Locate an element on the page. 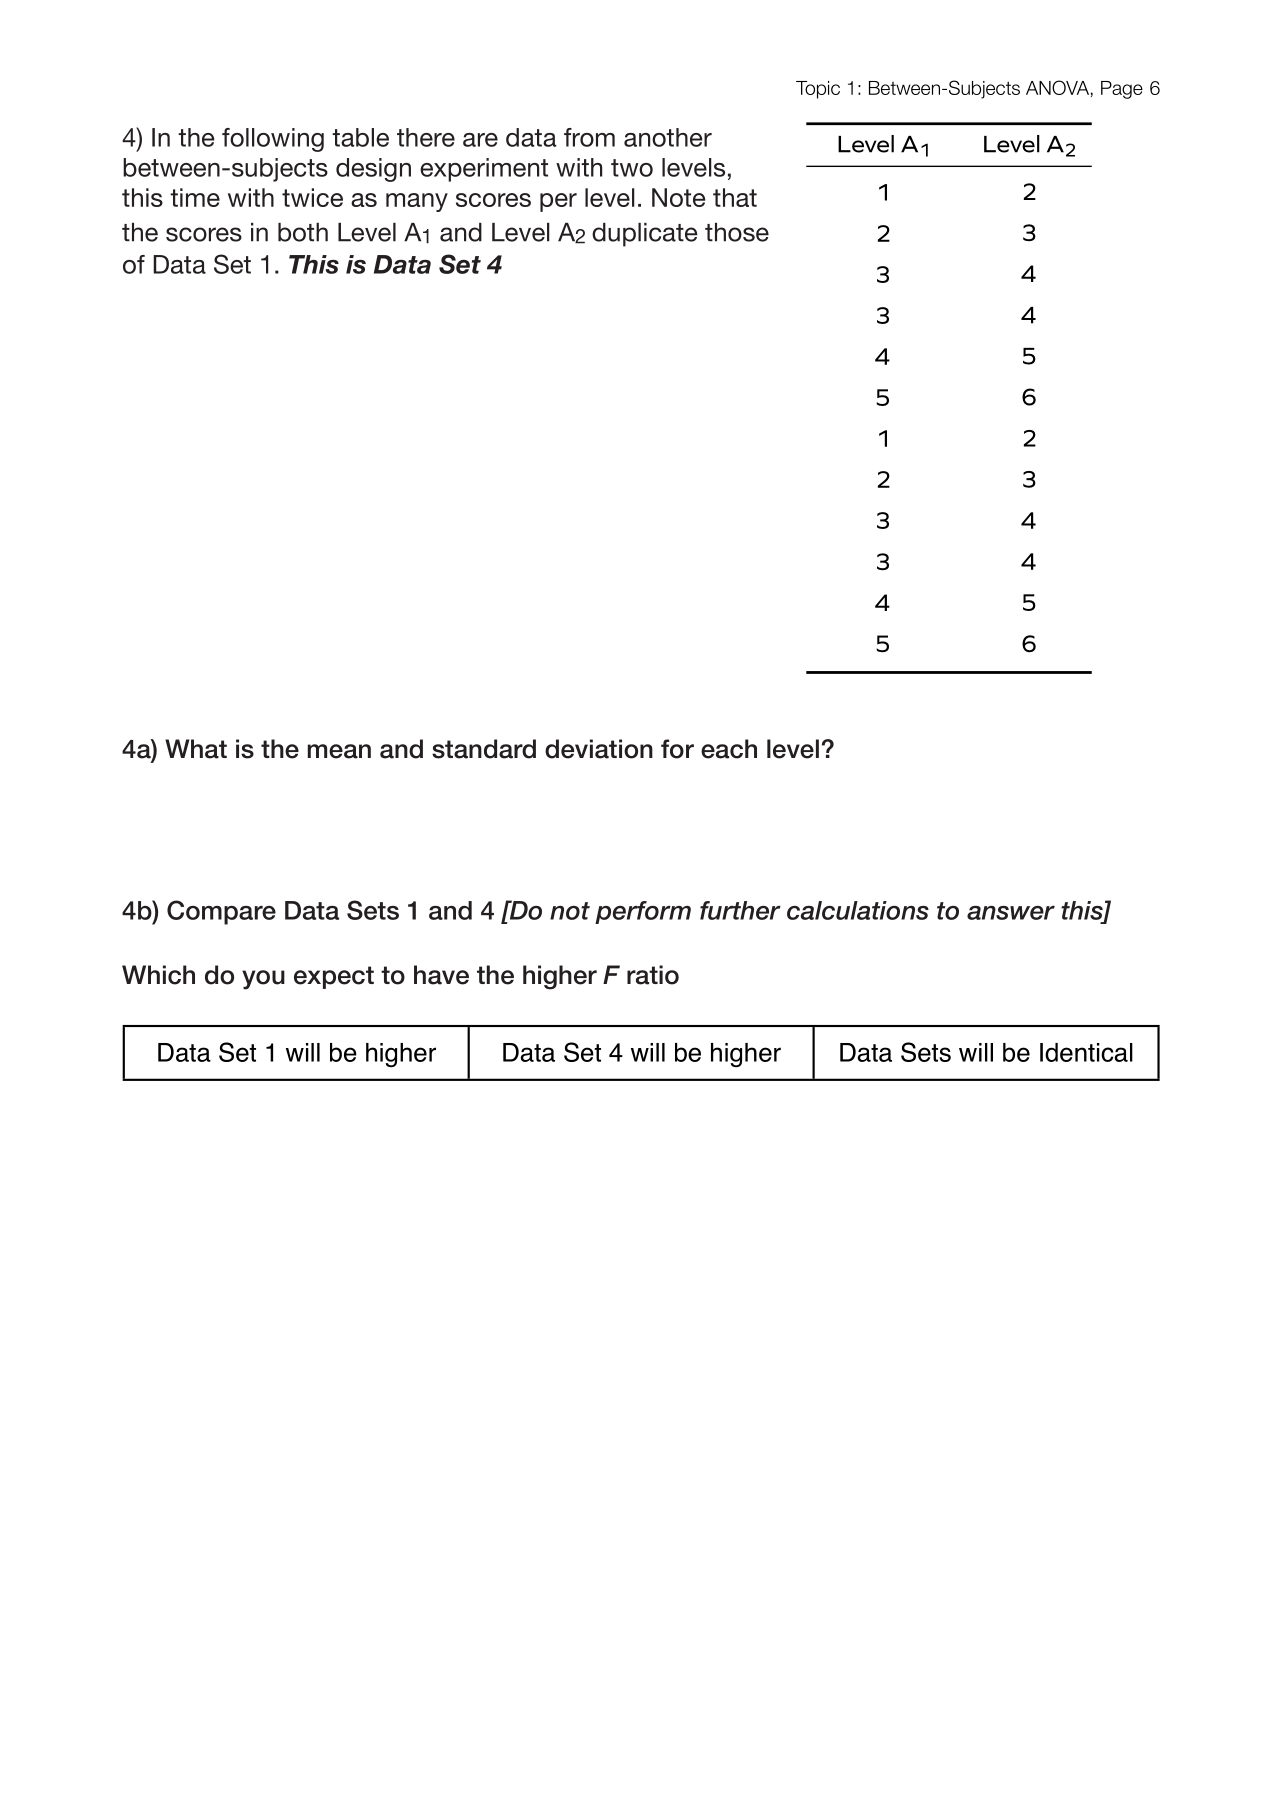 This page has width=1281, height=1813. duplicate is located at coordinates (645, 235).
